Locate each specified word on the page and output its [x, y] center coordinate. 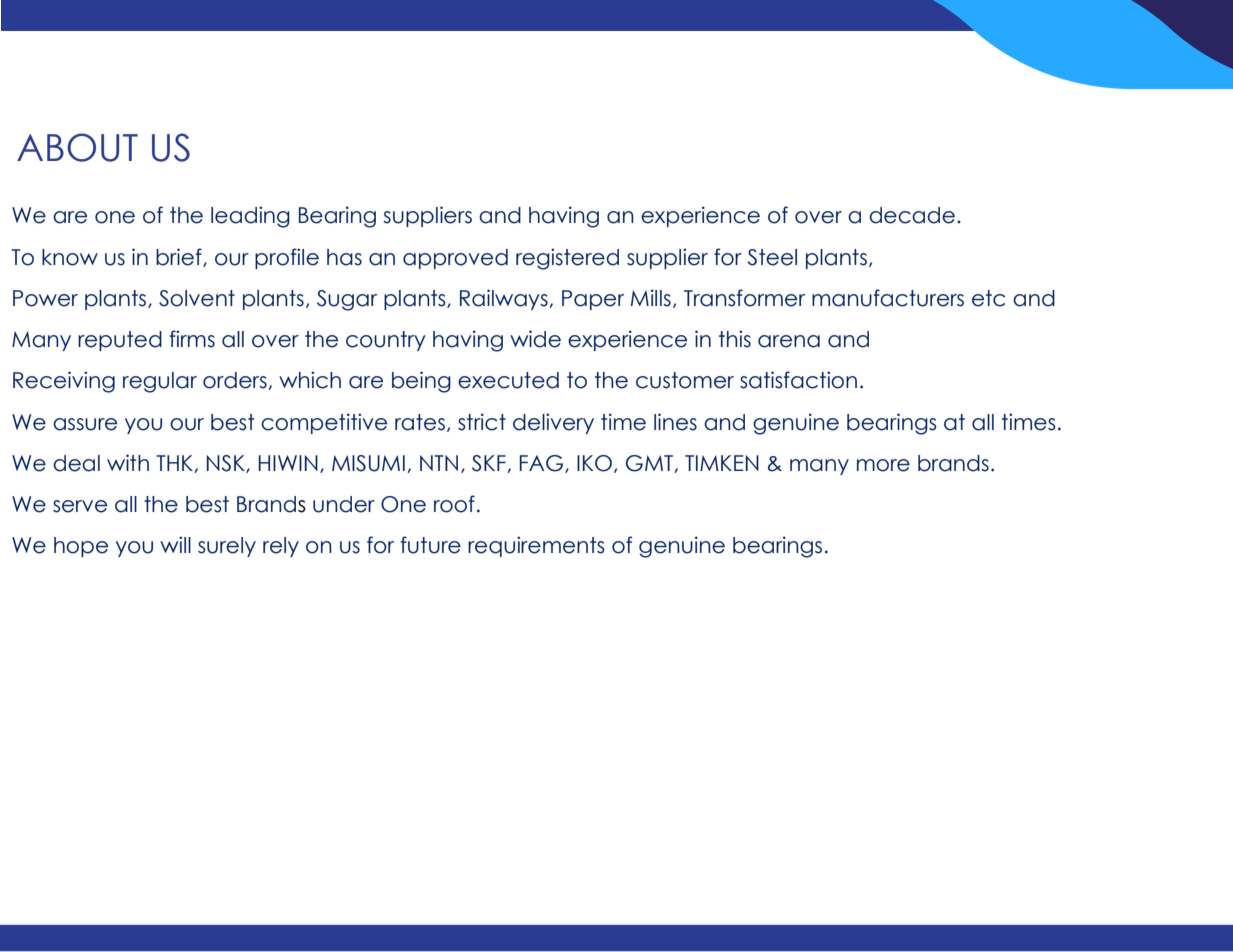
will [175, 544]
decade [912, 215]
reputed [120, 341]
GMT [649, 463]
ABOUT [77, 147]
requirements [536, 546]
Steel [772, 257]
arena [789, 341]
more [883, 465]
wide [535, 339]
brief [180, 257]
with [128, 462]
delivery [553, 423]
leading [250, 217]
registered [567, 259]
